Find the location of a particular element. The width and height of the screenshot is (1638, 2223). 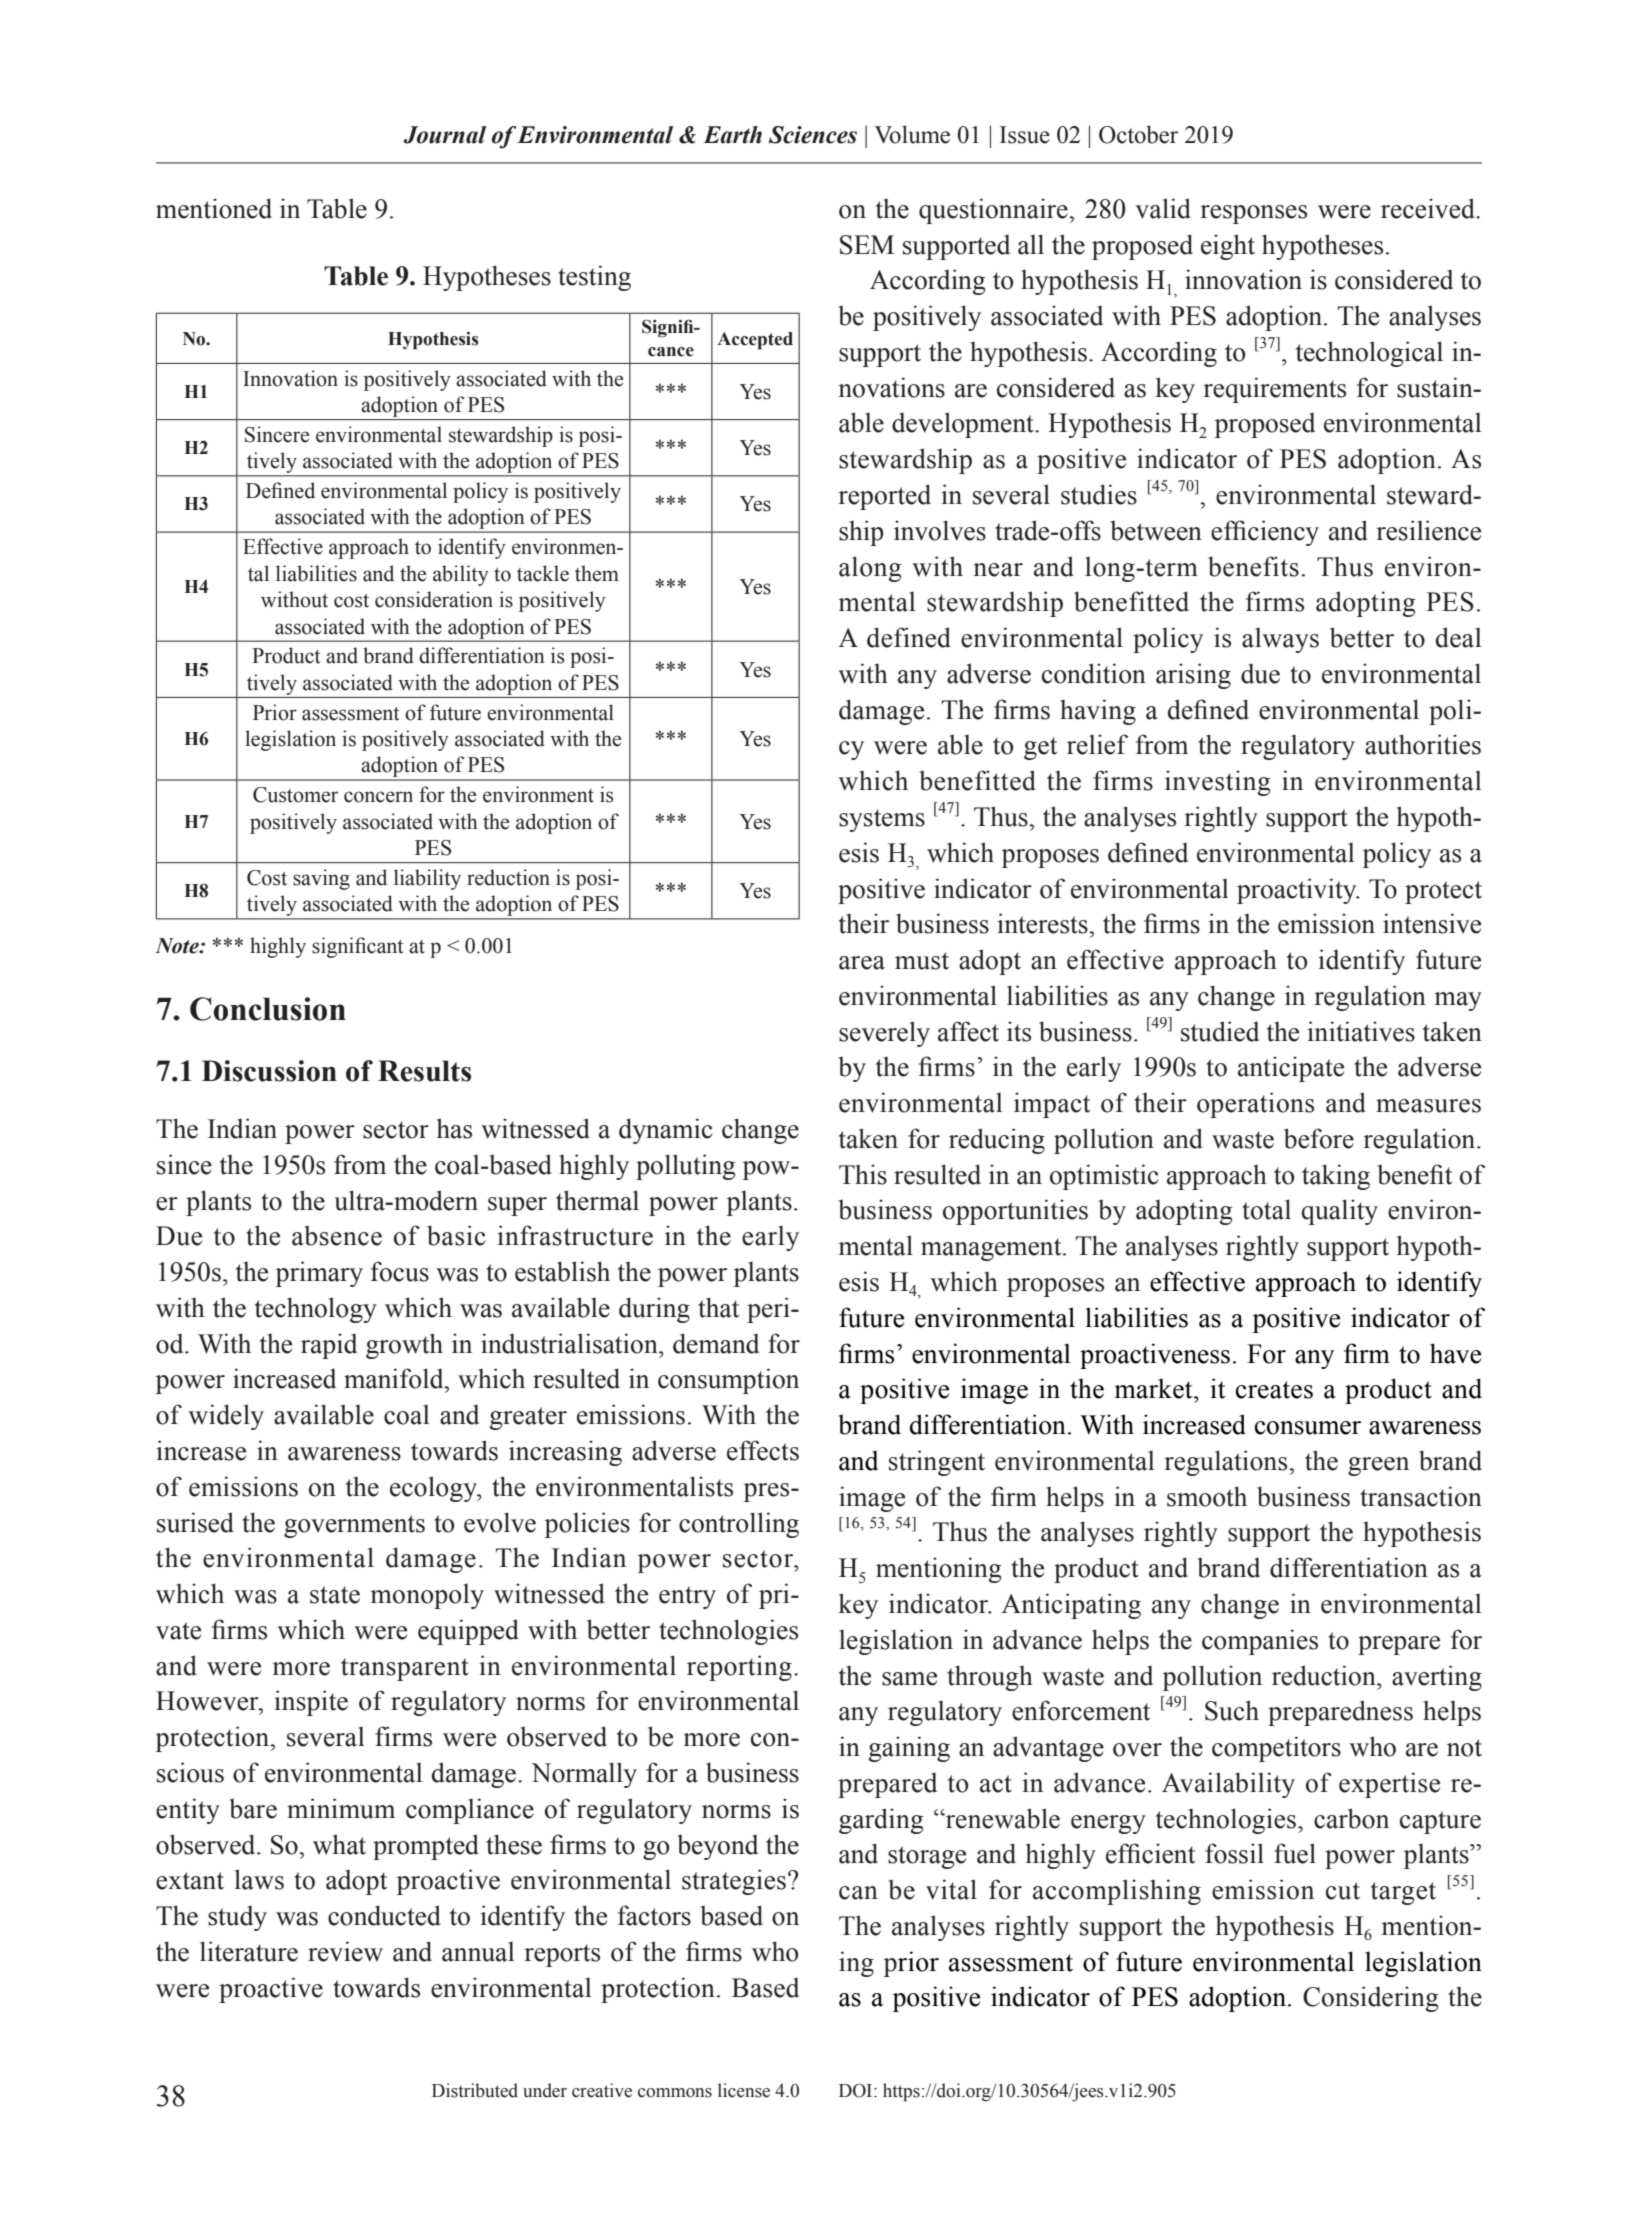

Sciences is located at coordinates (813, 135).
